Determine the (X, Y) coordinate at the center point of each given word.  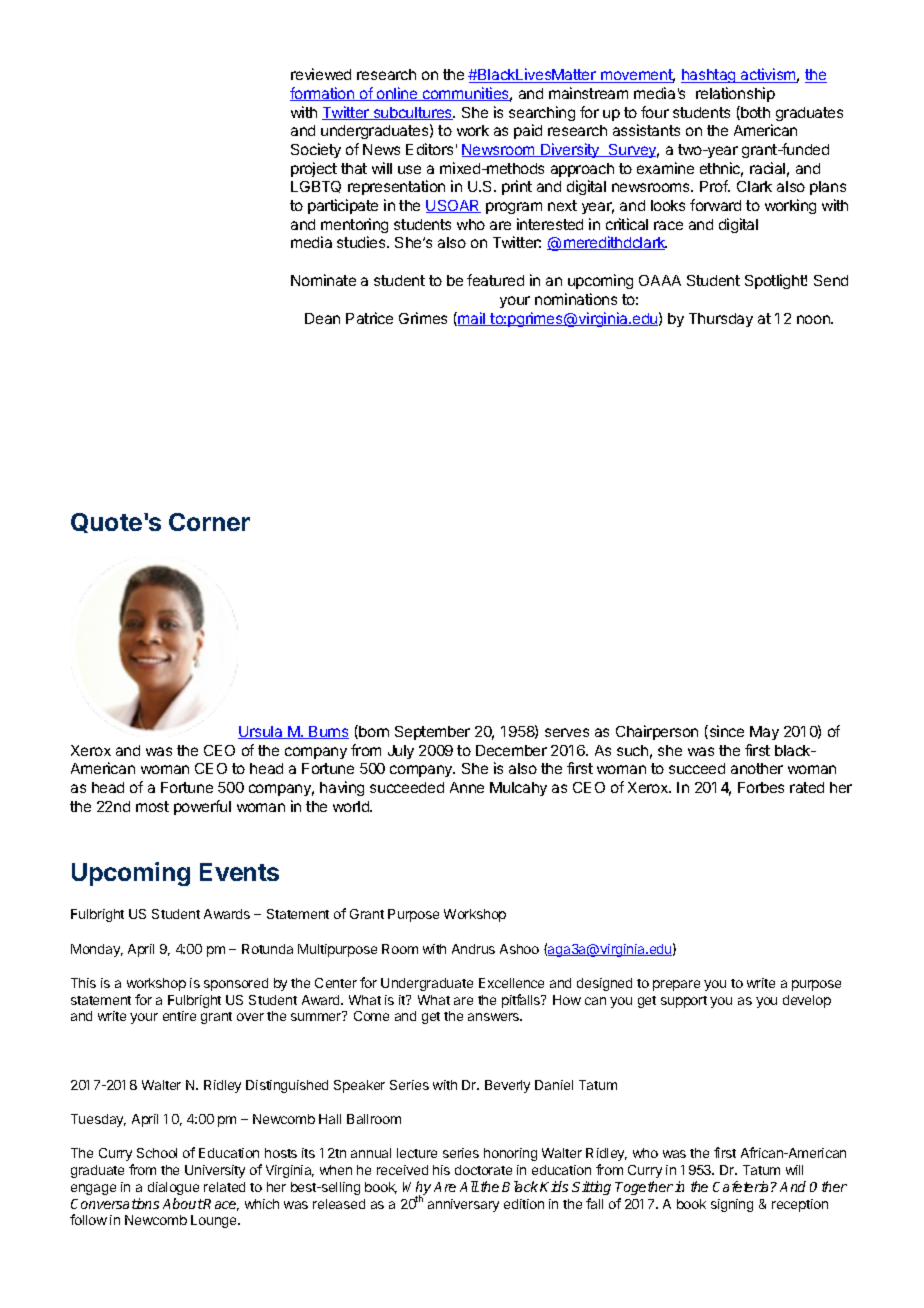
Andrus (473, 949)
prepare (676, 985)
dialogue (173, 1188)
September (432, 733)
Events (239, 872)
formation (323, 94)
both (754, 113)
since (725, 732)
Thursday (721, 320)
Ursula (261, 732)
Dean (322, 318)
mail (472, 319)
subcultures (412, 113)
